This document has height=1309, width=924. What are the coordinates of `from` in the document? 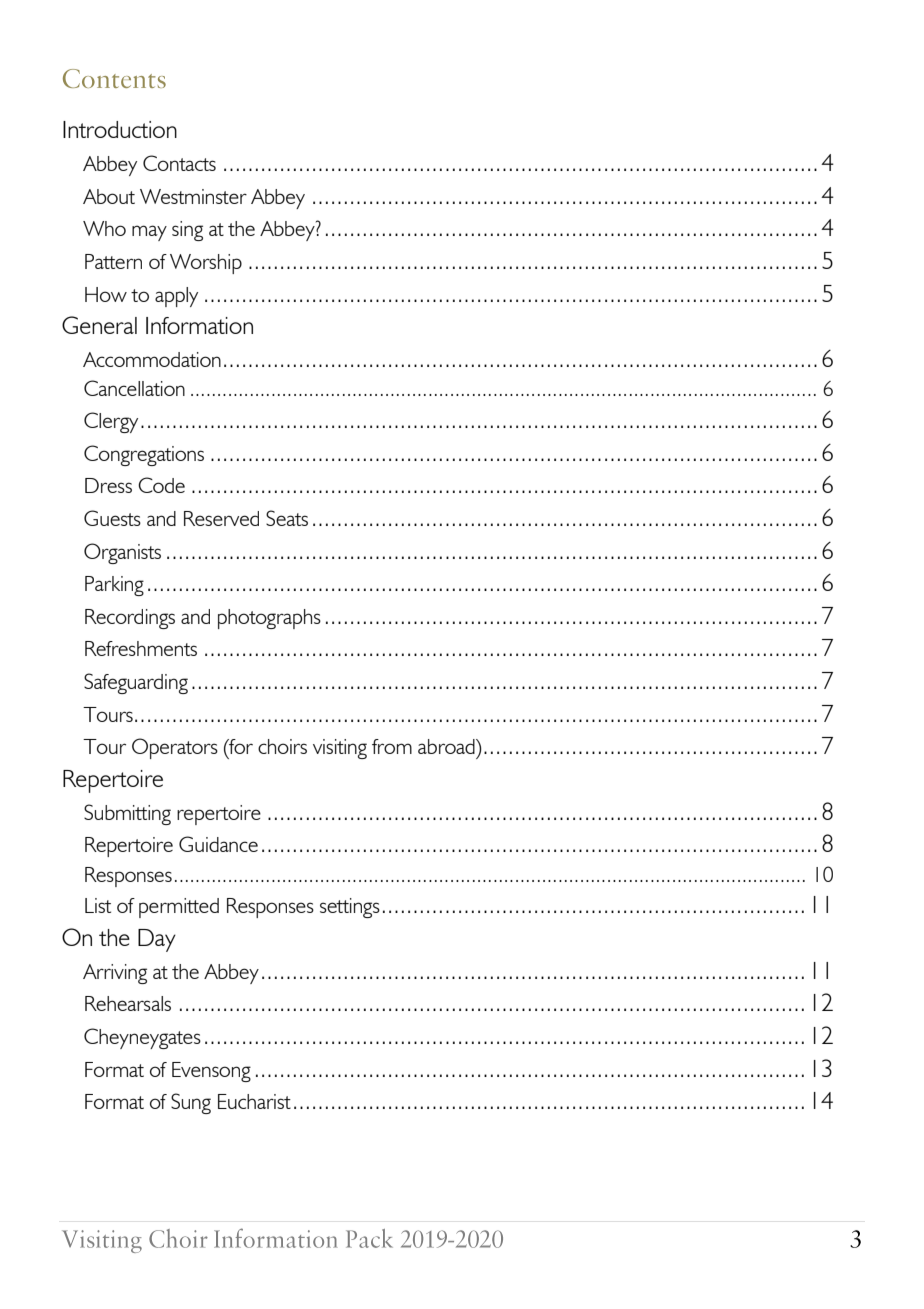 It's located at (392, 746).
